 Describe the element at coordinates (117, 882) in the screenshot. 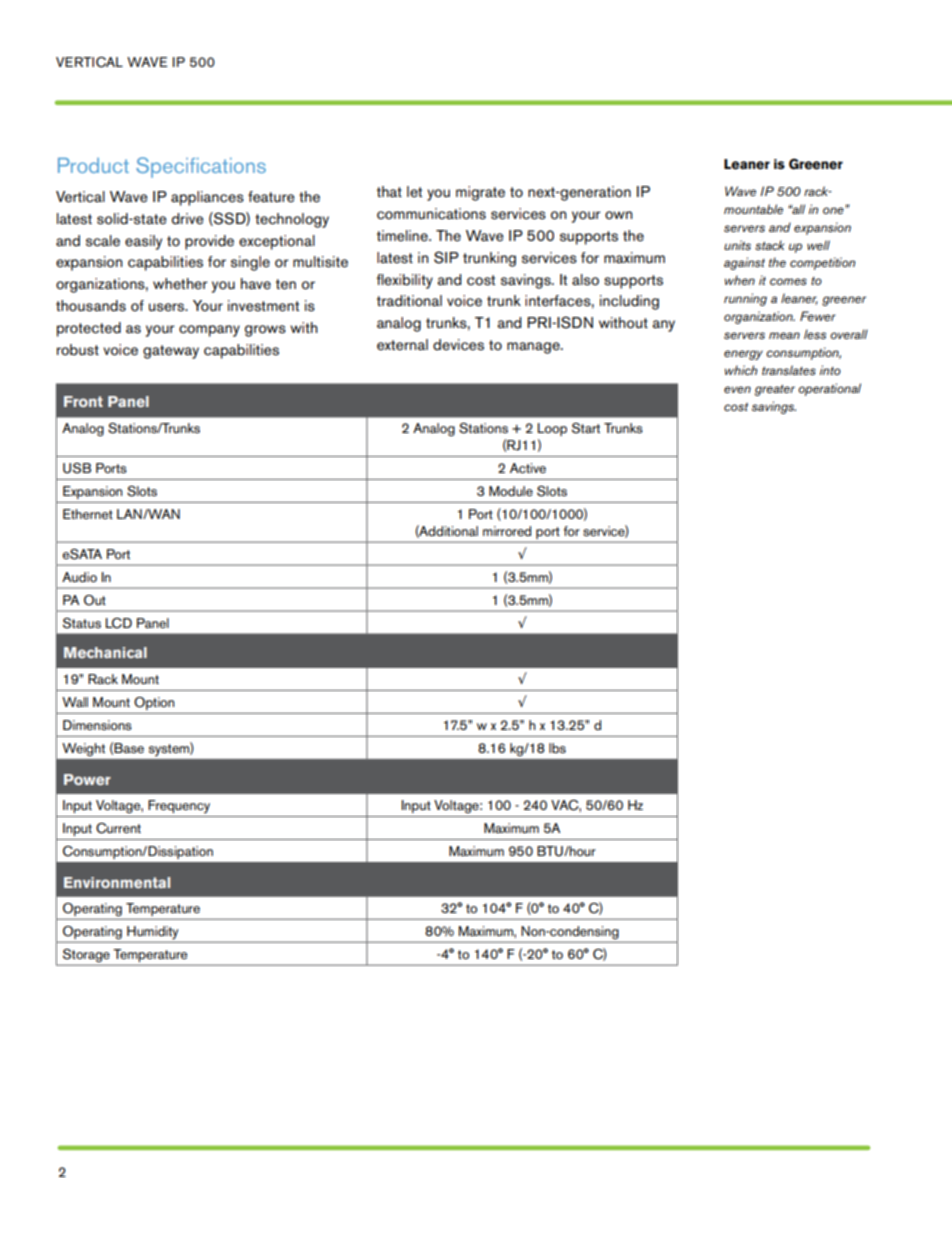

I see `Environmental` at that location.
